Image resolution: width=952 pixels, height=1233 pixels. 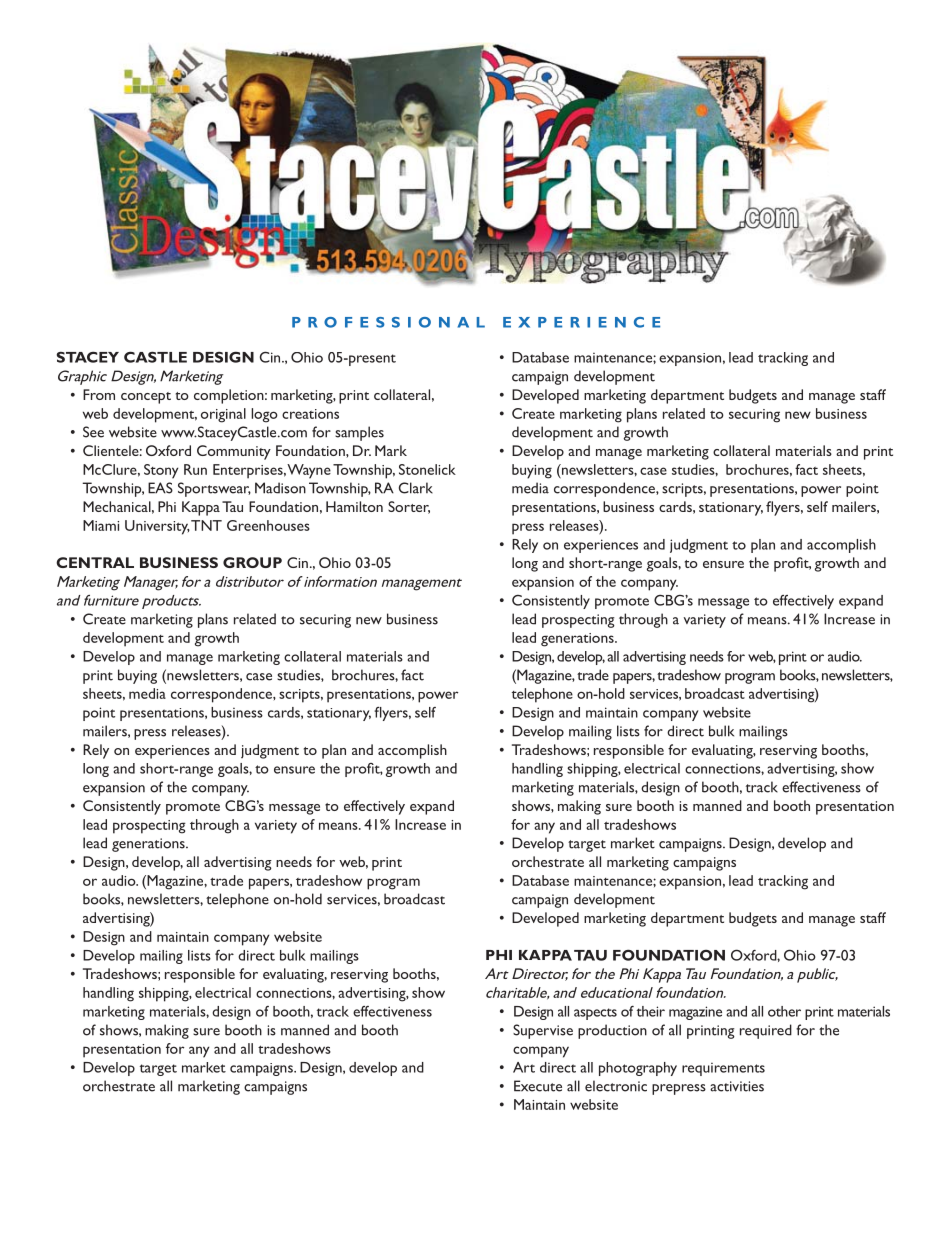 I want to click on Sorter, so click(x=409, y=507).
